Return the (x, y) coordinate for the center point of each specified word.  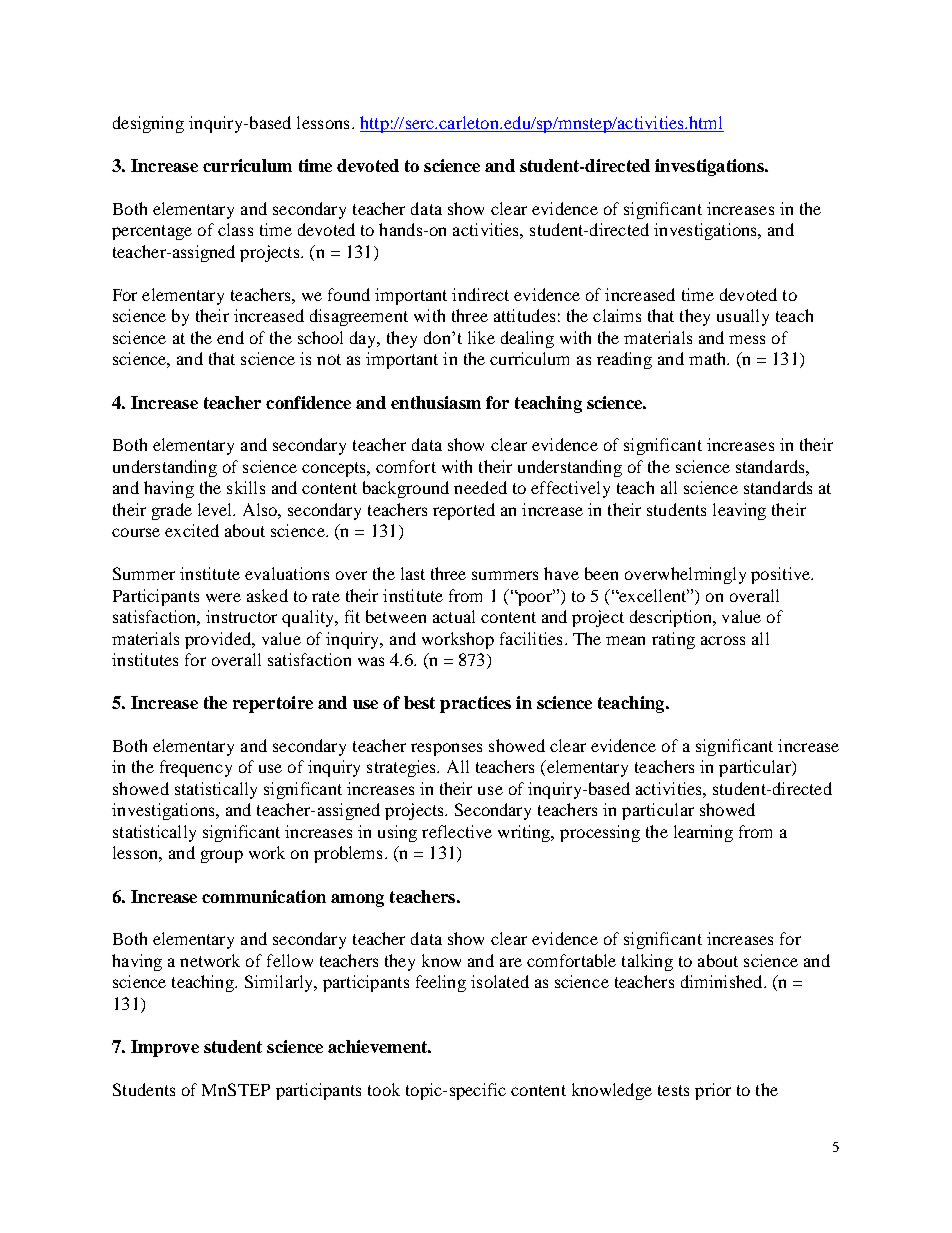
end (230, 337)
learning (703, 833)
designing (148, 124)
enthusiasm (436, 402)
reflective (457, 831)
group (222, 856)
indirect (480, 294)
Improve (165, 1048)
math (709, 358)
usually (743, 317)
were (223, 597)
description (672, 618)
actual (454, 616)
